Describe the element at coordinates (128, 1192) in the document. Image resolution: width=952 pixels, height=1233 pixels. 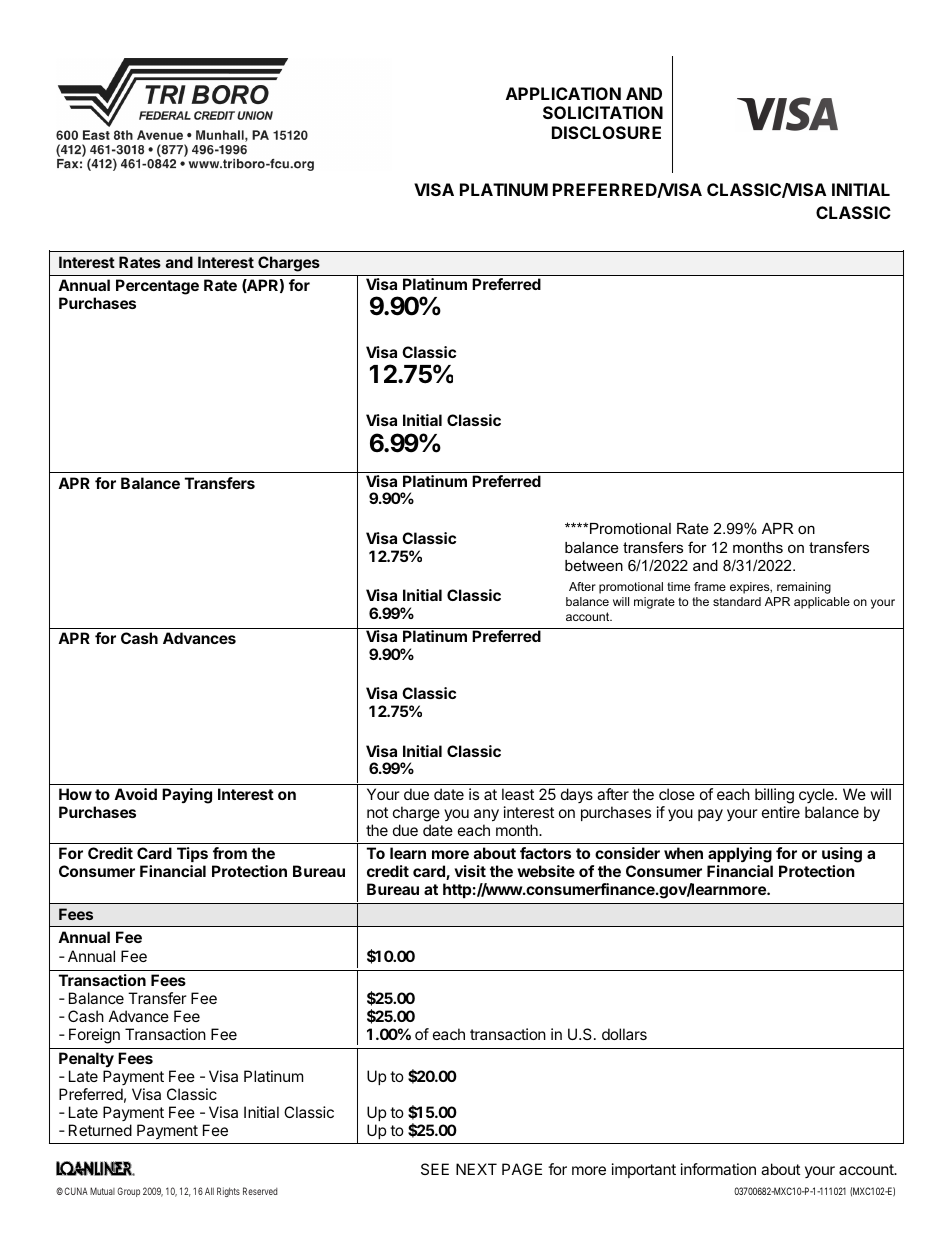
I see `Group` at that location.
